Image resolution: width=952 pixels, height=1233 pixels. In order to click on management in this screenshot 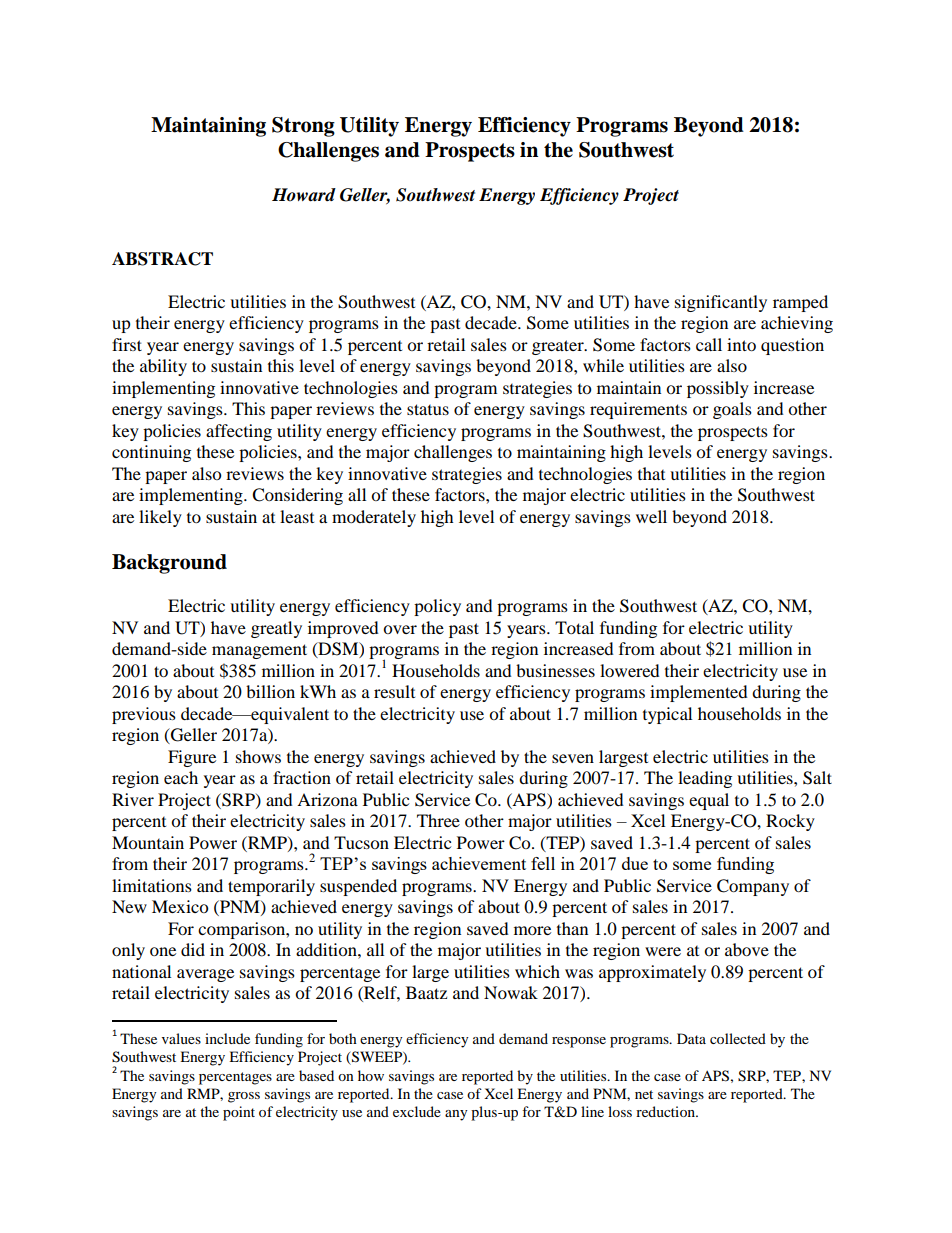, I will do `click(259, 651)`.
